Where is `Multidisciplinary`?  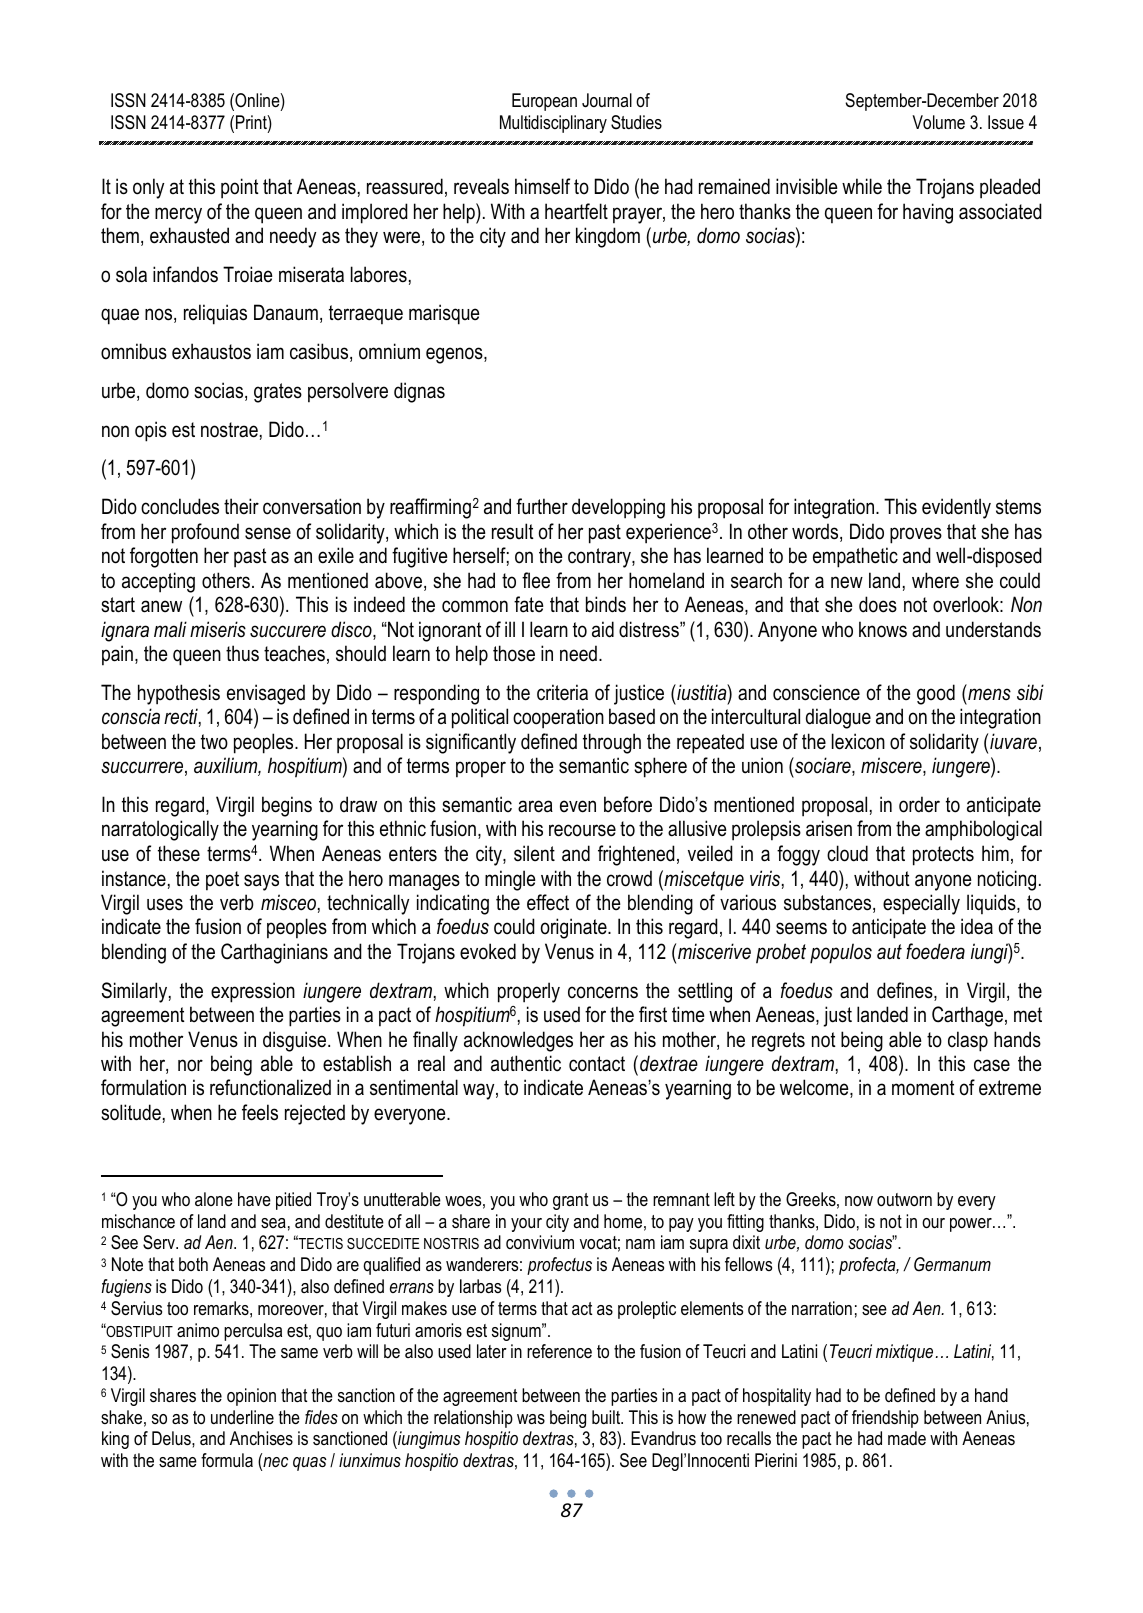 Multidisciplinary is located at coordinates (553, 124).
